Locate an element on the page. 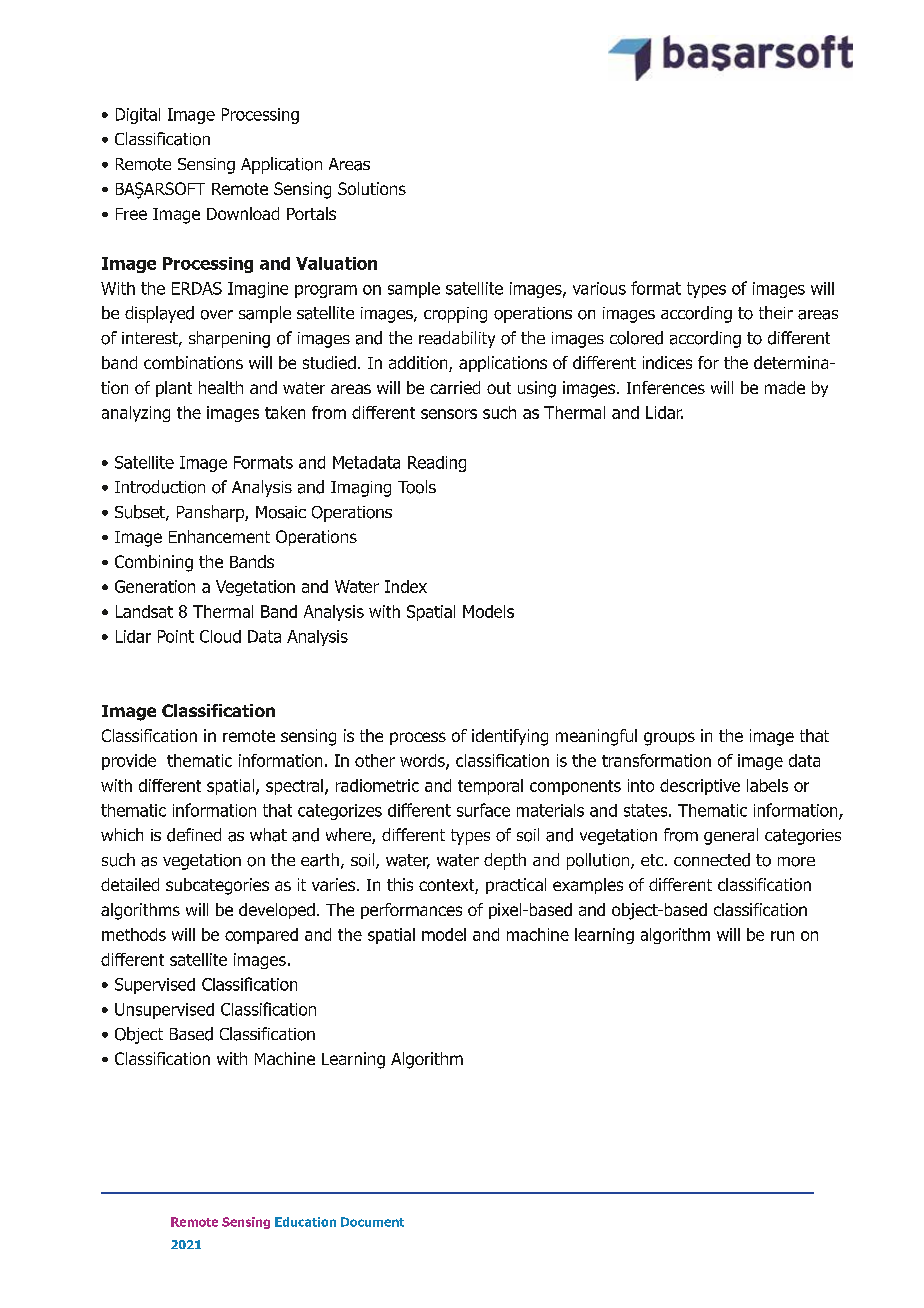 Image resolution: width=924 pixels, height=1308 pixels. groups is located at coordinates (669, 739).
